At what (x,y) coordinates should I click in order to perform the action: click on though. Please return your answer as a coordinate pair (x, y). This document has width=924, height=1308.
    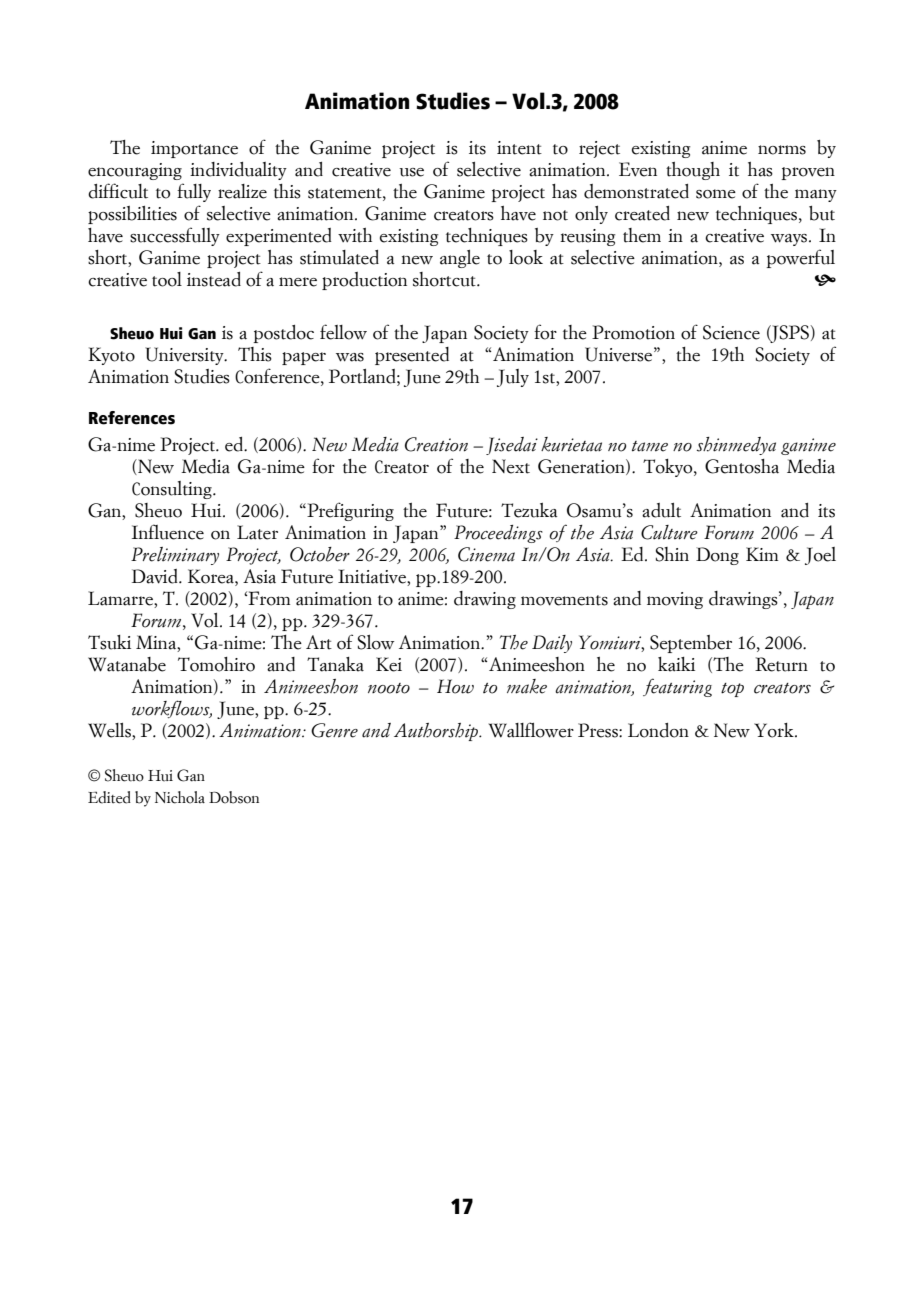
    Looking at the image, I should click on (693, 171).
